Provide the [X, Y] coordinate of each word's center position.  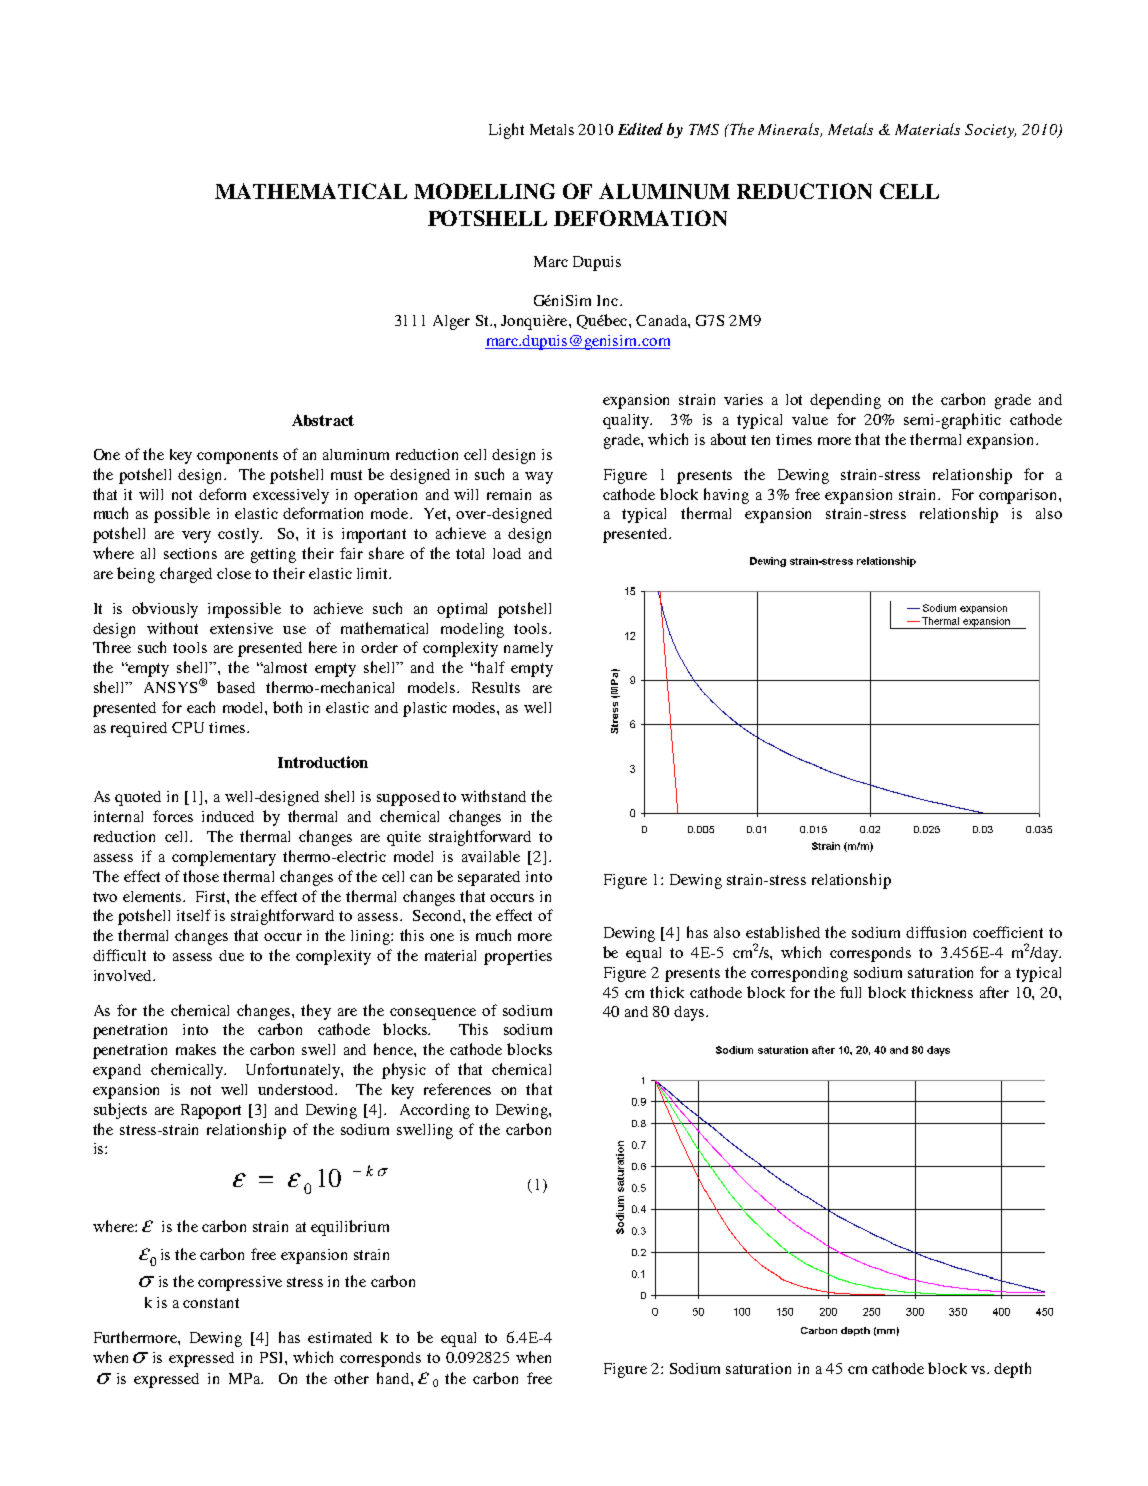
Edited [640, 129]
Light [506, 131]
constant [211, 1303]
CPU [188, 727]
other [351, 1378]
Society [990, 131]
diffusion [936, 932]
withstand [493, 796]
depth [1012, 1370]
